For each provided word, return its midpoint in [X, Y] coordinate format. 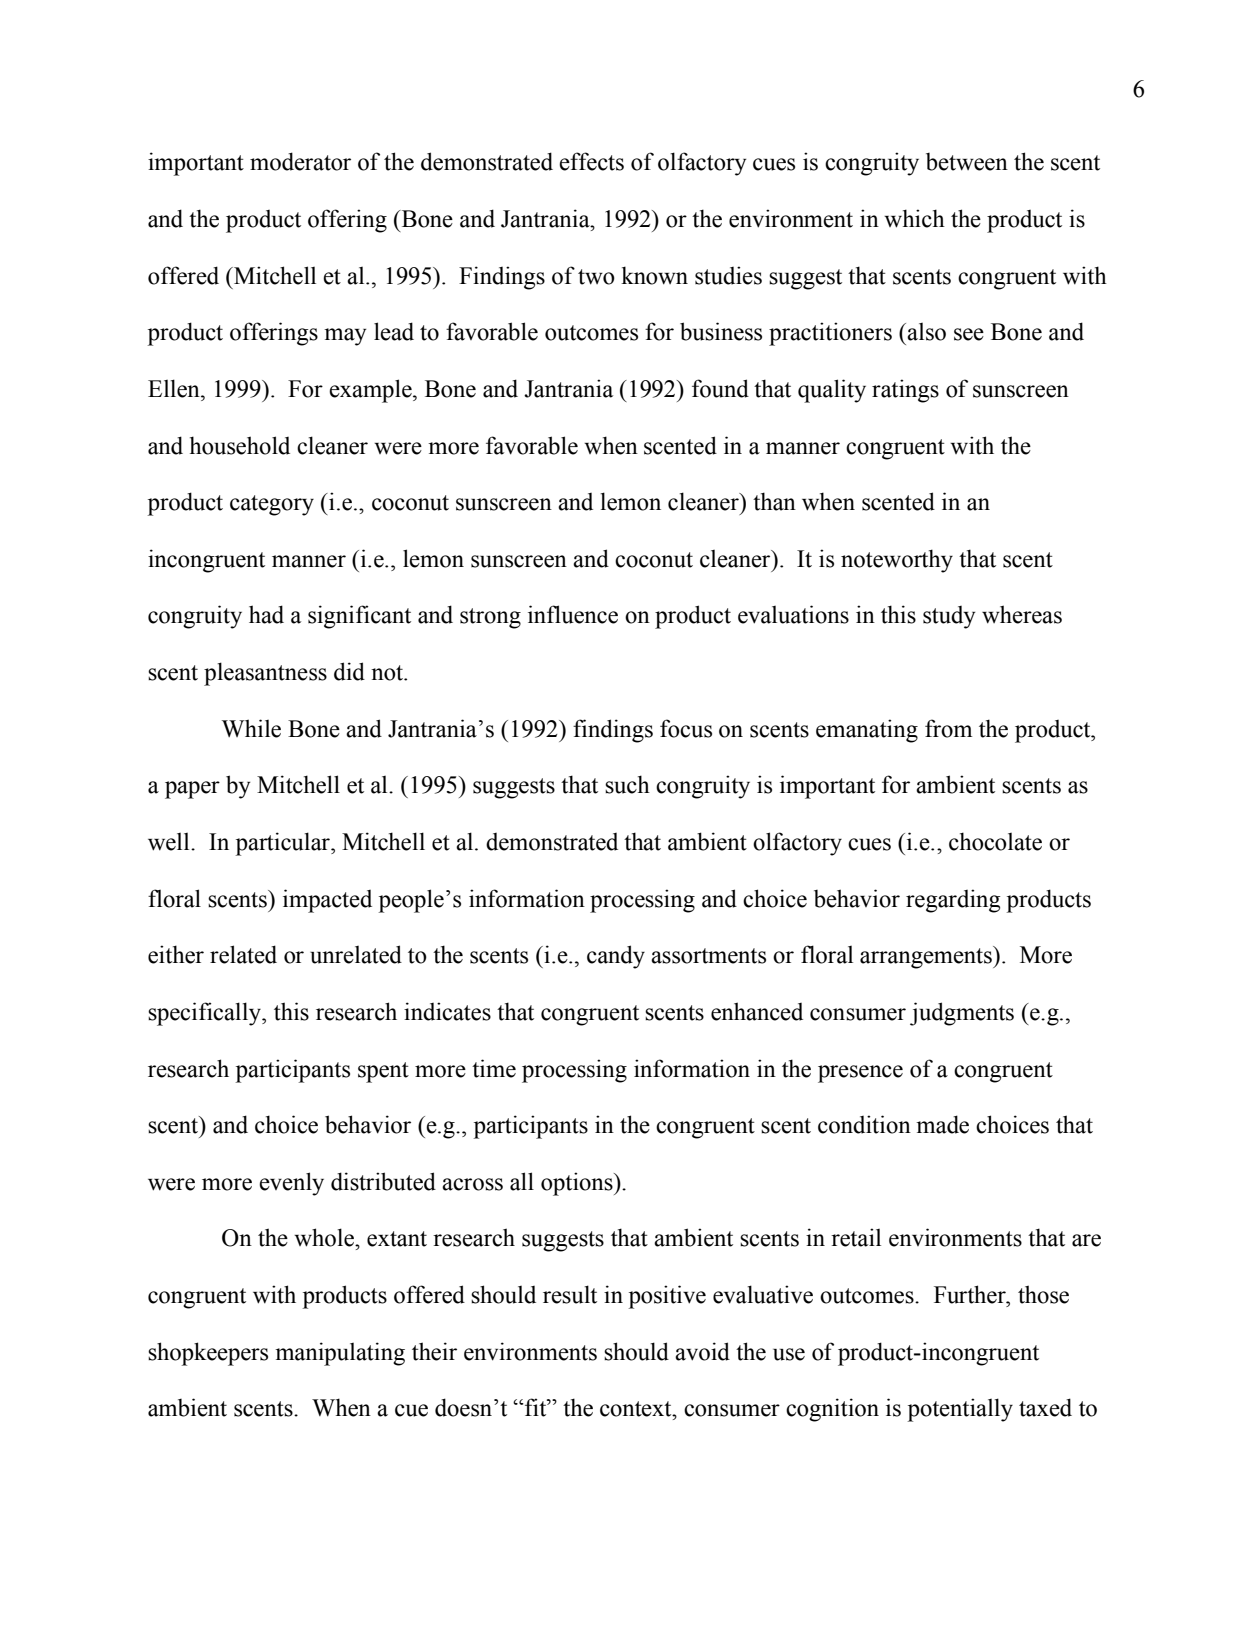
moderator [300, 161]
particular [284, 844]
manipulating [340, 1354]
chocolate [995, 841]
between [967, 162]
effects [591, 161]
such [627, 784]
